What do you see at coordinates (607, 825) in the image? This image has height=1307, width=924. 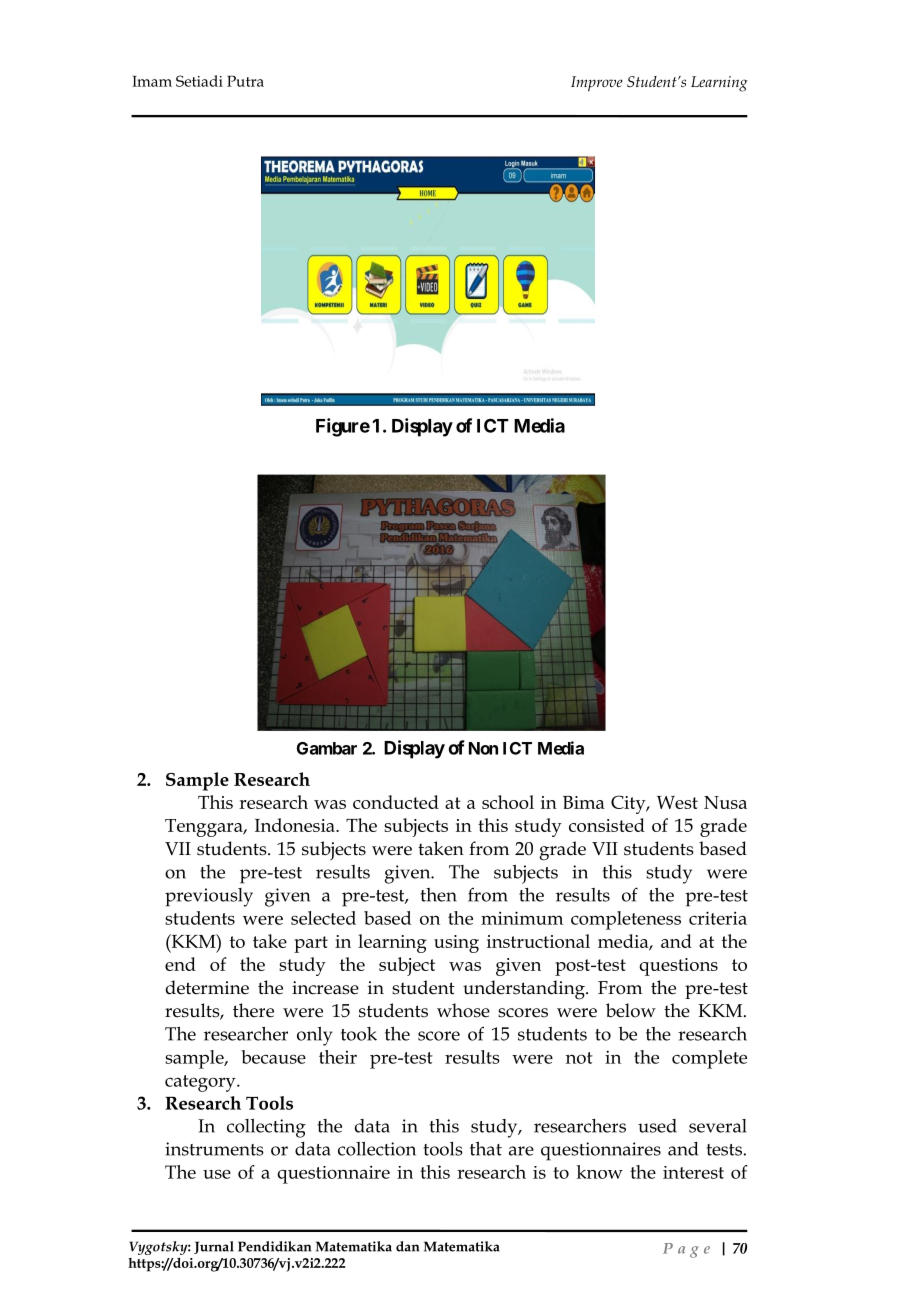 I see `consisted` at bounding box center [607, 825].
